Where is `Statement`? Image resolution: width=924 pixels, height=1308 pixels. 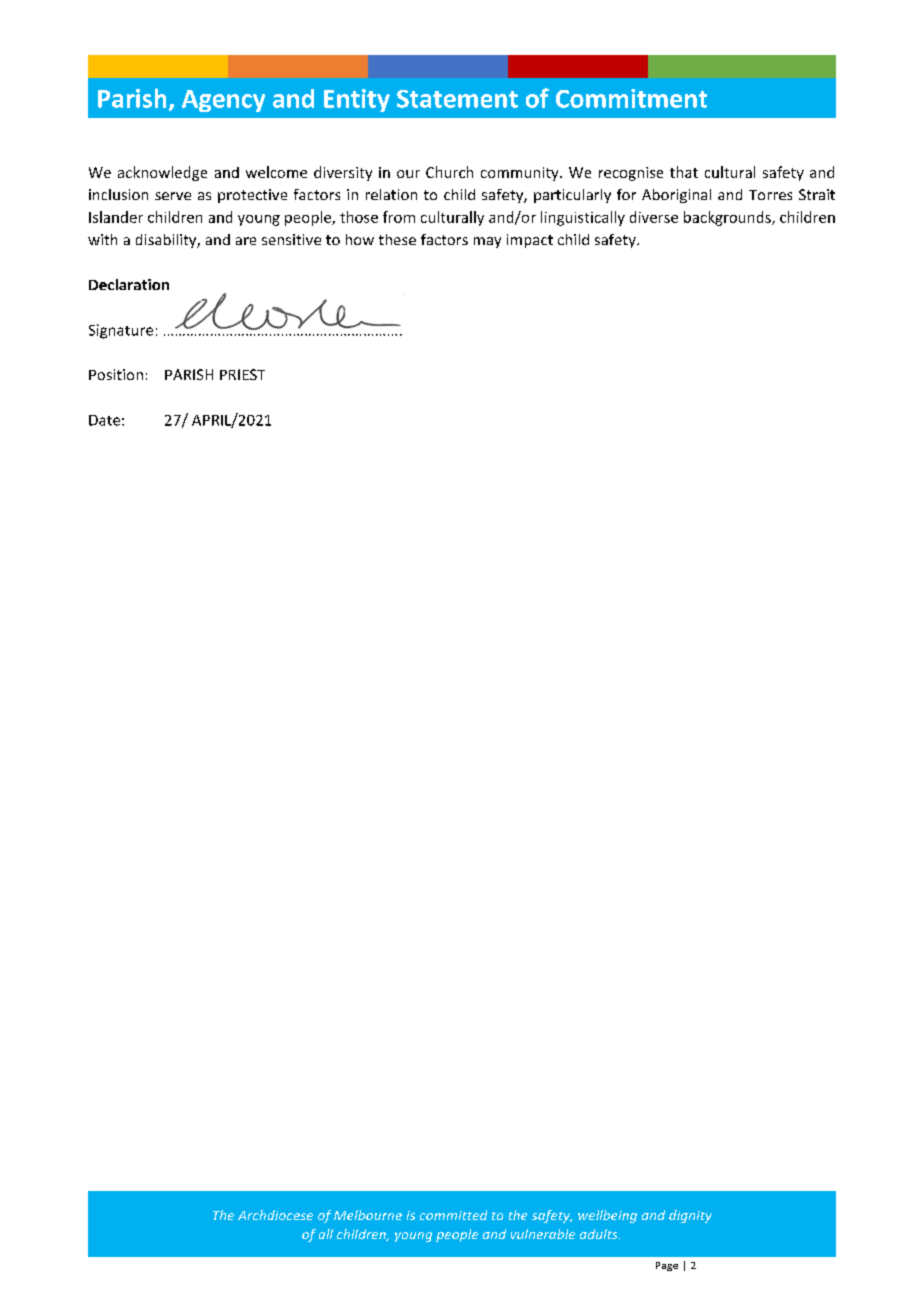 Statement is located at coordinates (457, 99).
